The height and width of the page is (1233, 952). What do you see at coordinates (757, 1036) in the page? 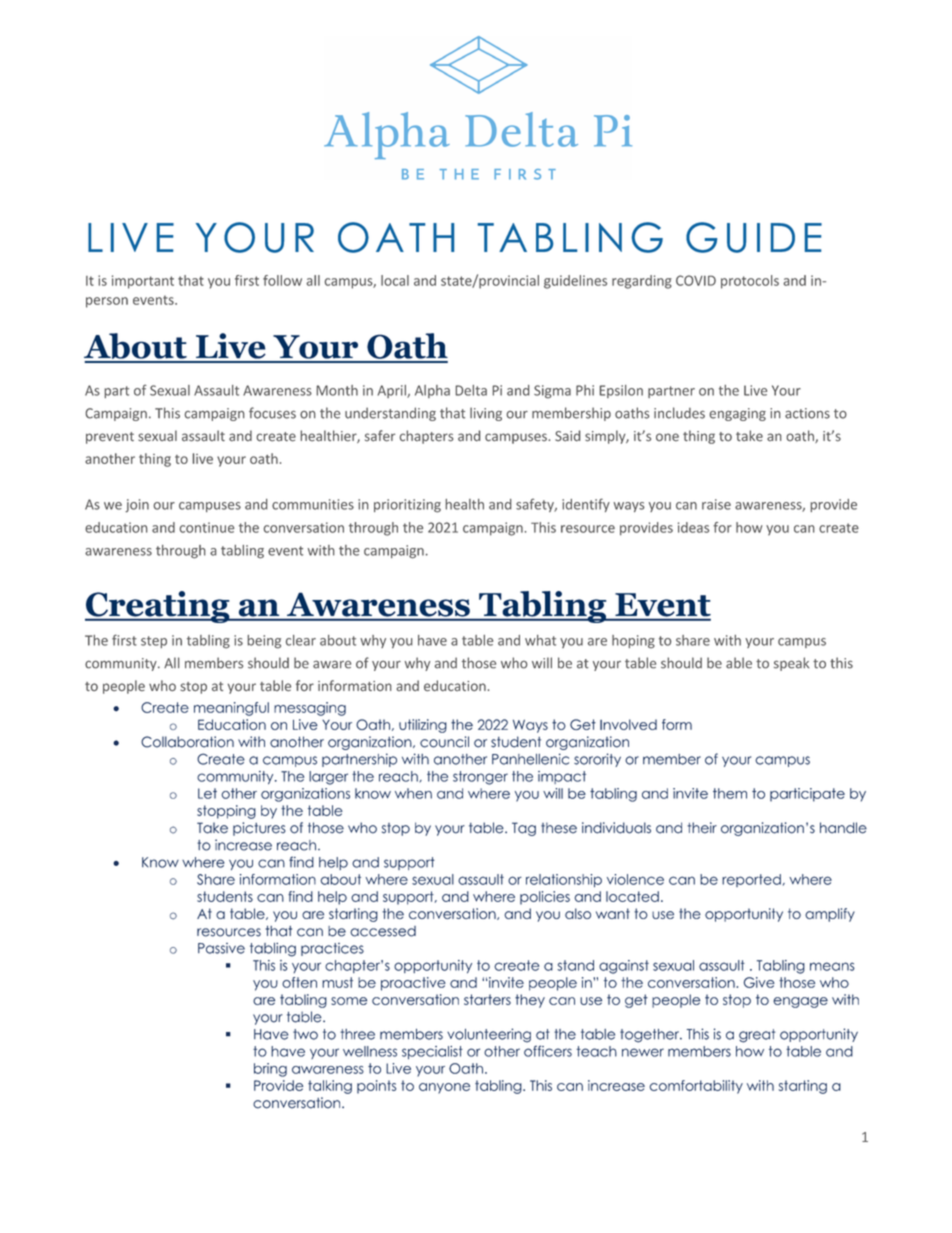
I see `great` at bounding box center [757, 1036].
